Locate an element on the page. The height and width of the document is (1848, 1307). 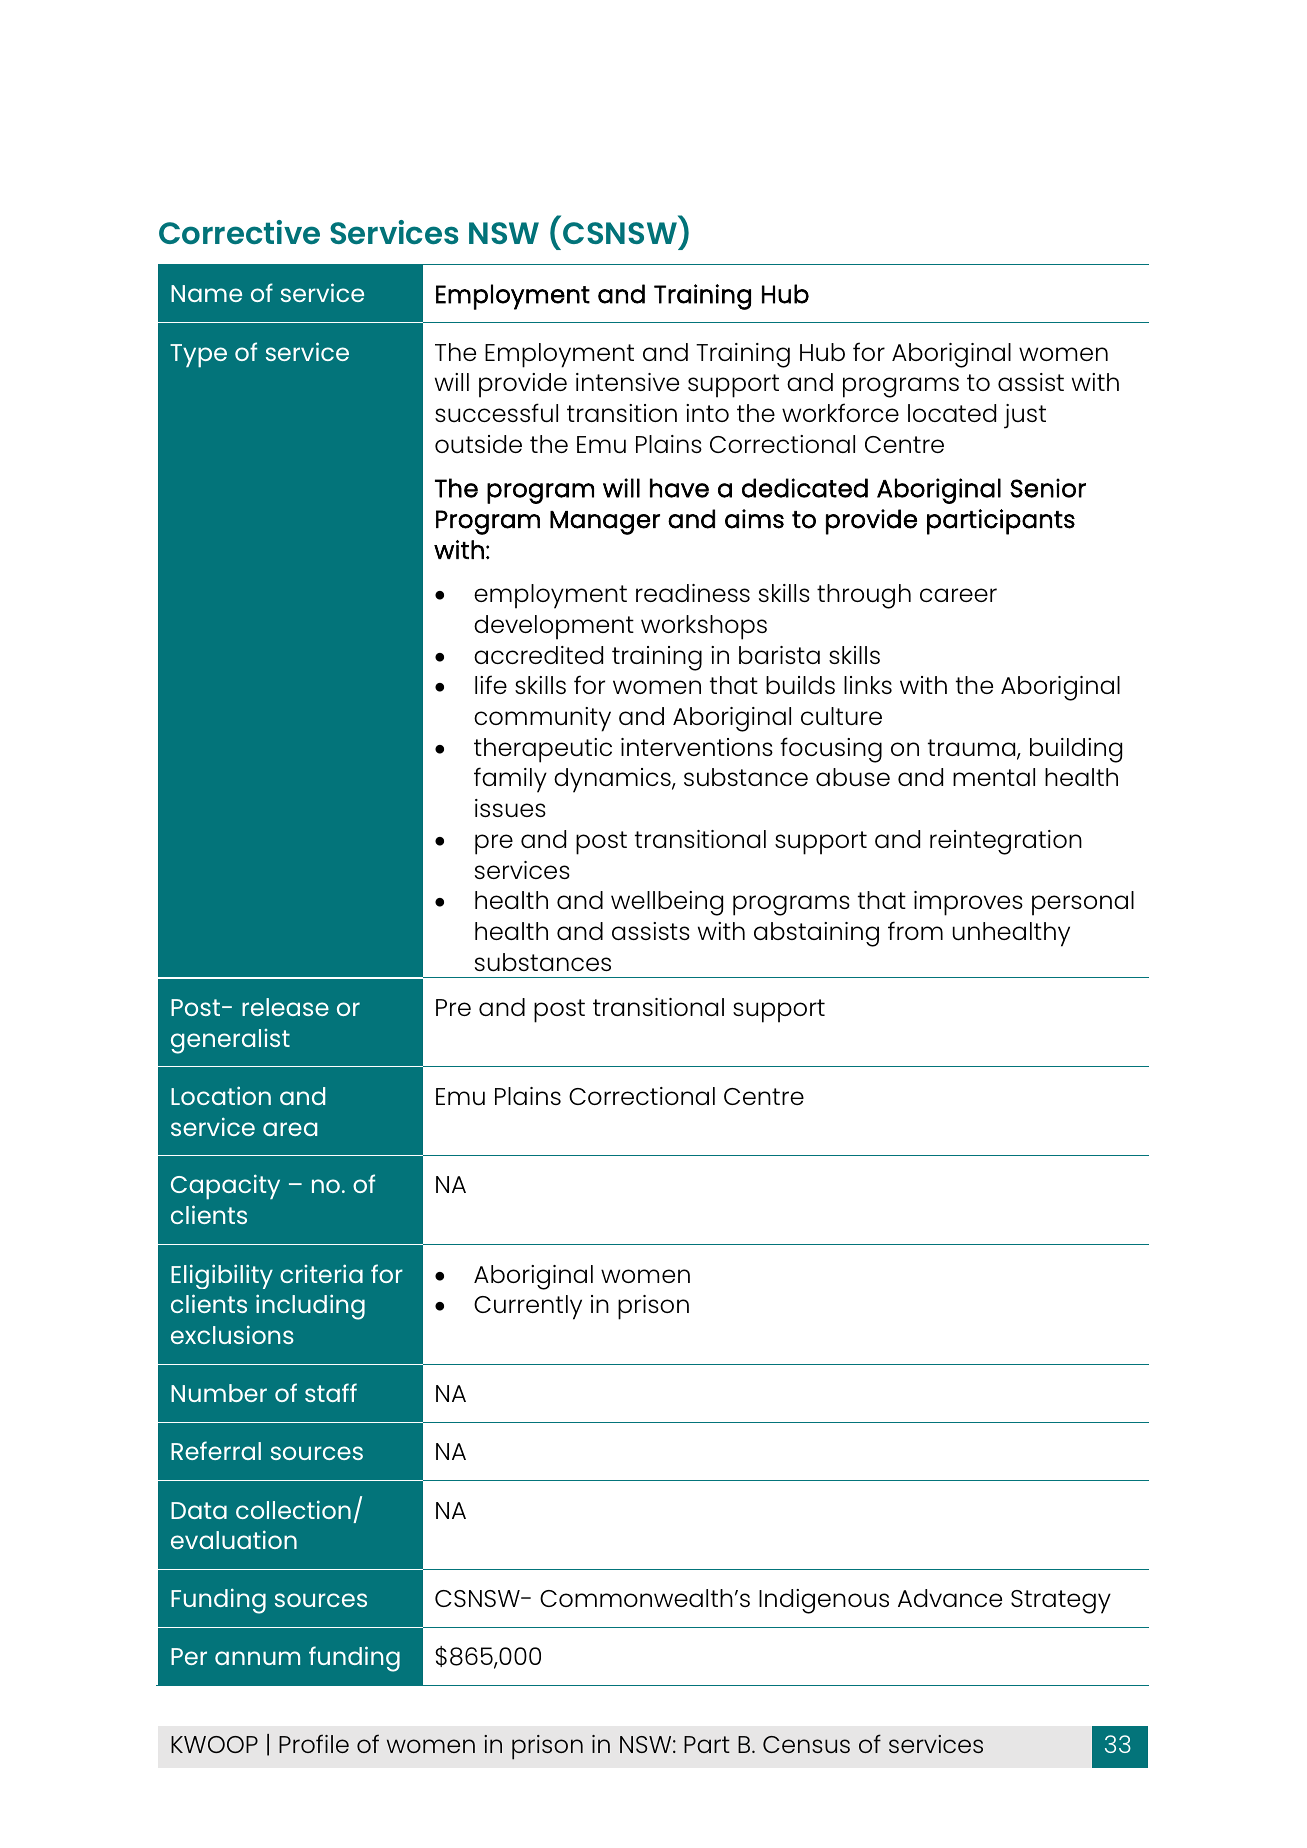
Advance is located at coordinates (950, 1598).
